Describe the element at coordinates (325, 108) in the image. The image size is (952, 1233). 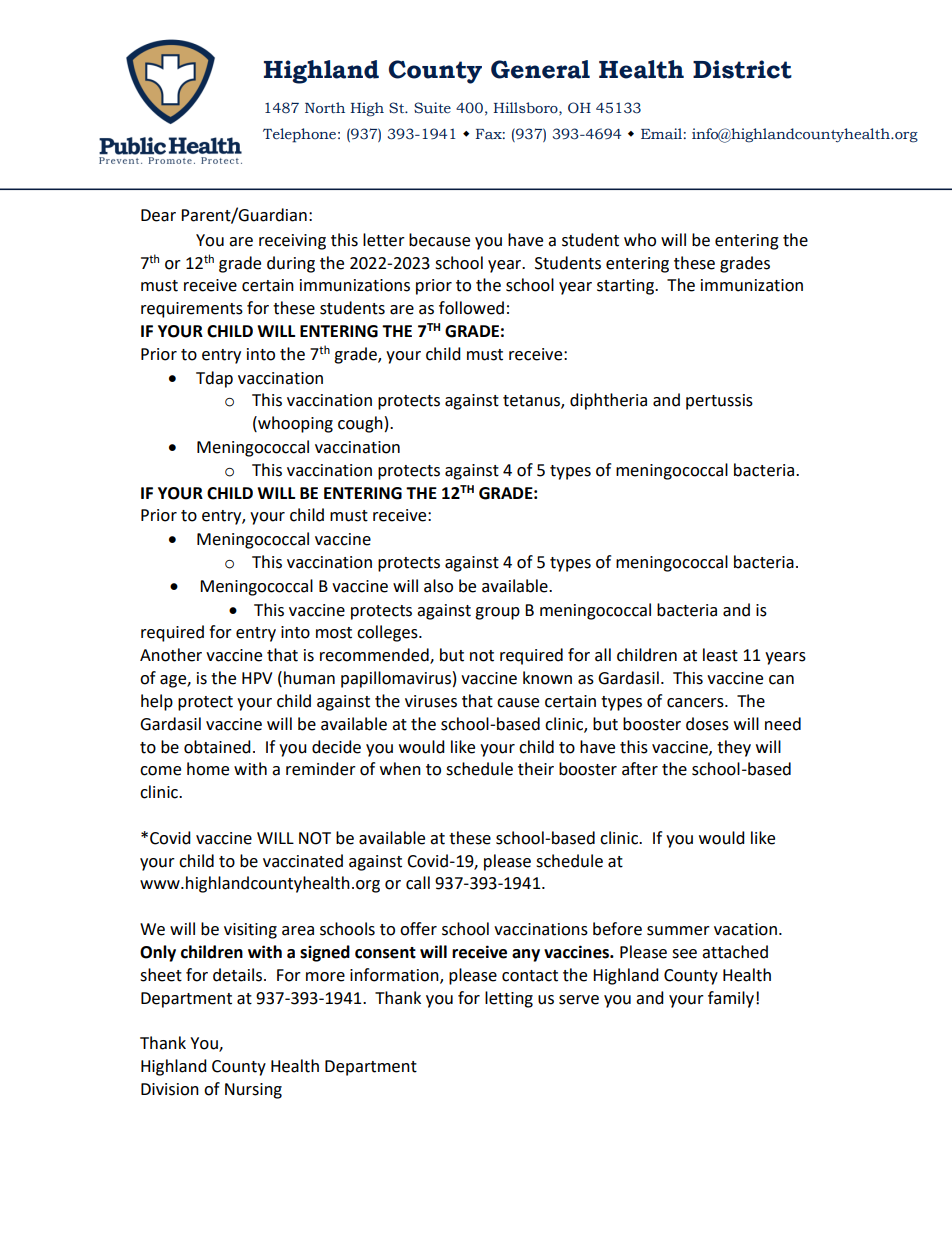
I see `North` at that location.
